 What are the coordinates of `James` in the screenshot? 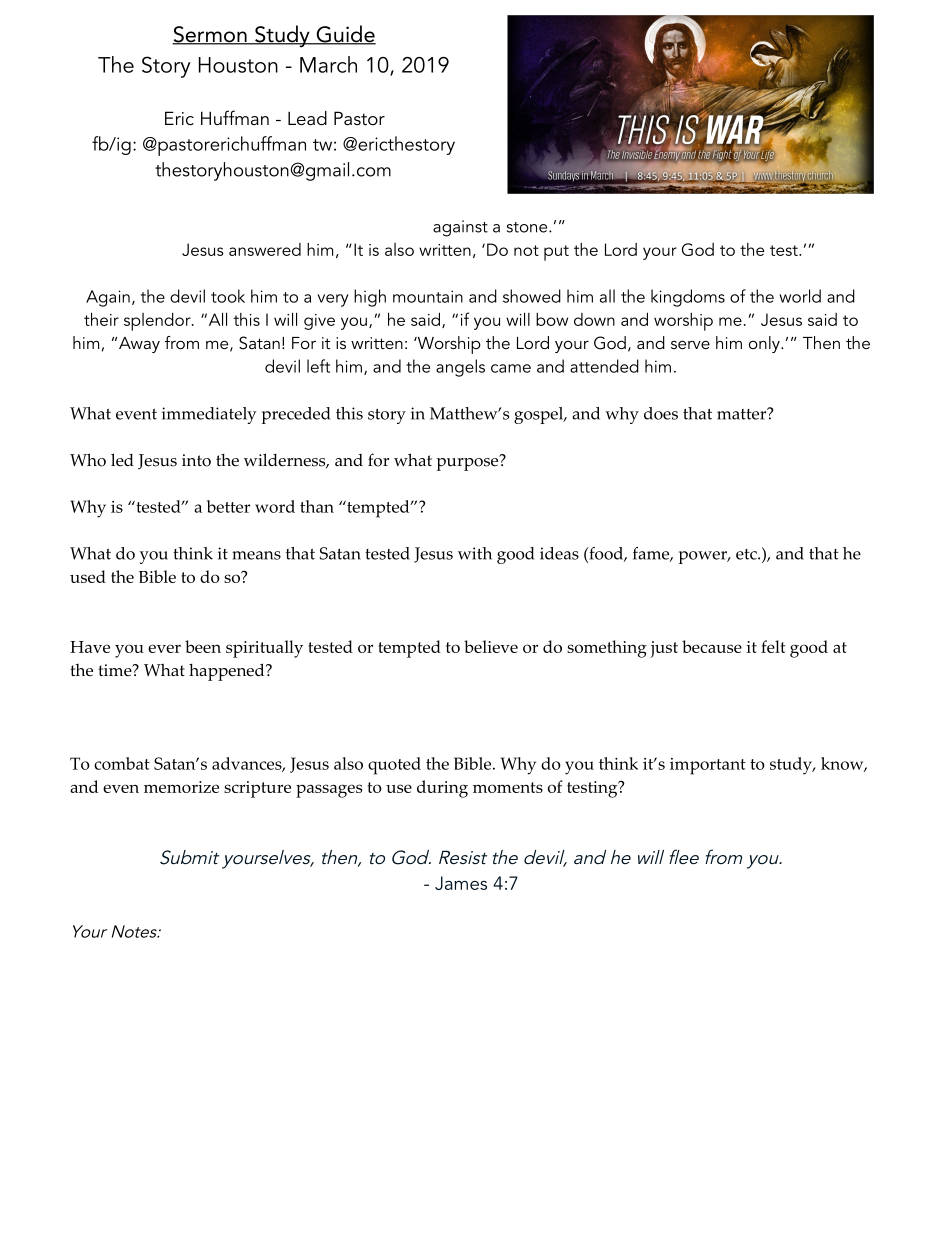 It's located at (461, 883).
